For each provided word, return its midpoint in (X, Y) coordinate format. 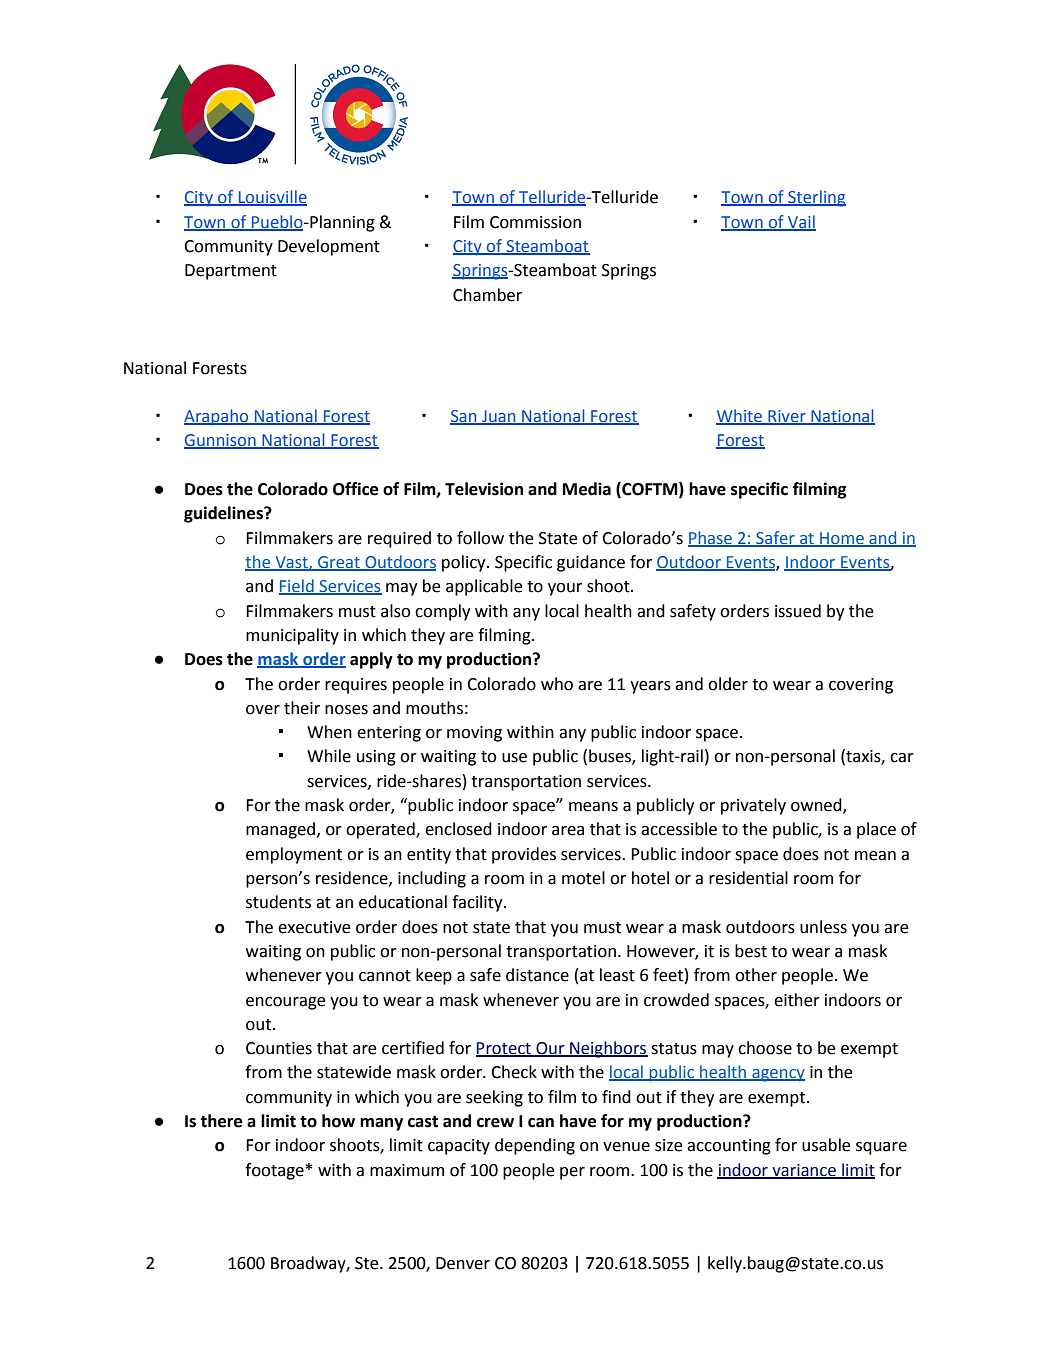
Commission (535, 222)
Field (297, 587)
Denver (463, 1263)
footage (274, 1171)
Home (842, 539)
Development (329, 247)
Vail (801, 222)
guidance (591, 563)
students (278, 902)
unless (823, 927)
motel (583, 878)
